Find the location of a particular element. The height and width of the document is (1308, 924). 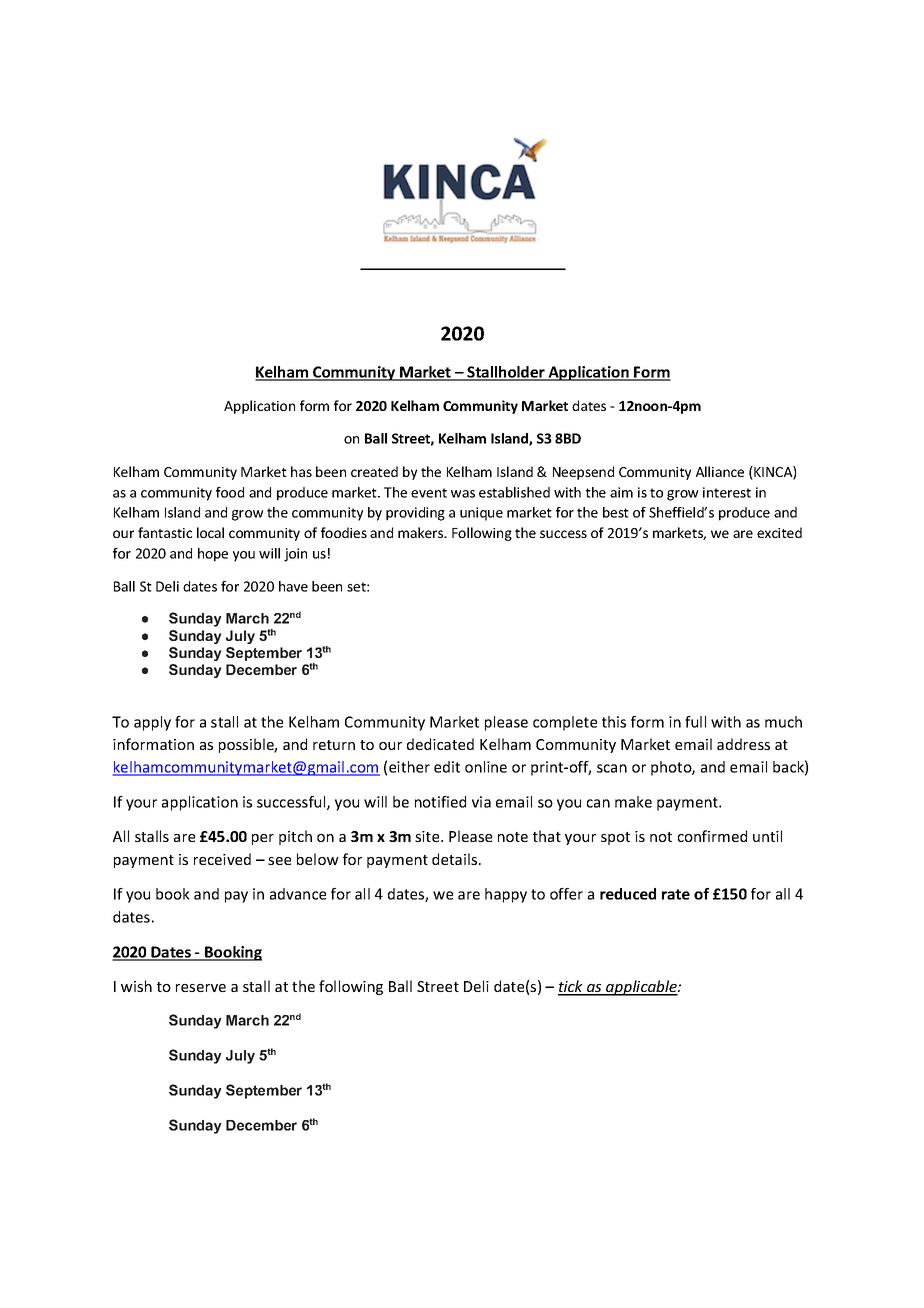

edit is located at coordinates (447, 767).
